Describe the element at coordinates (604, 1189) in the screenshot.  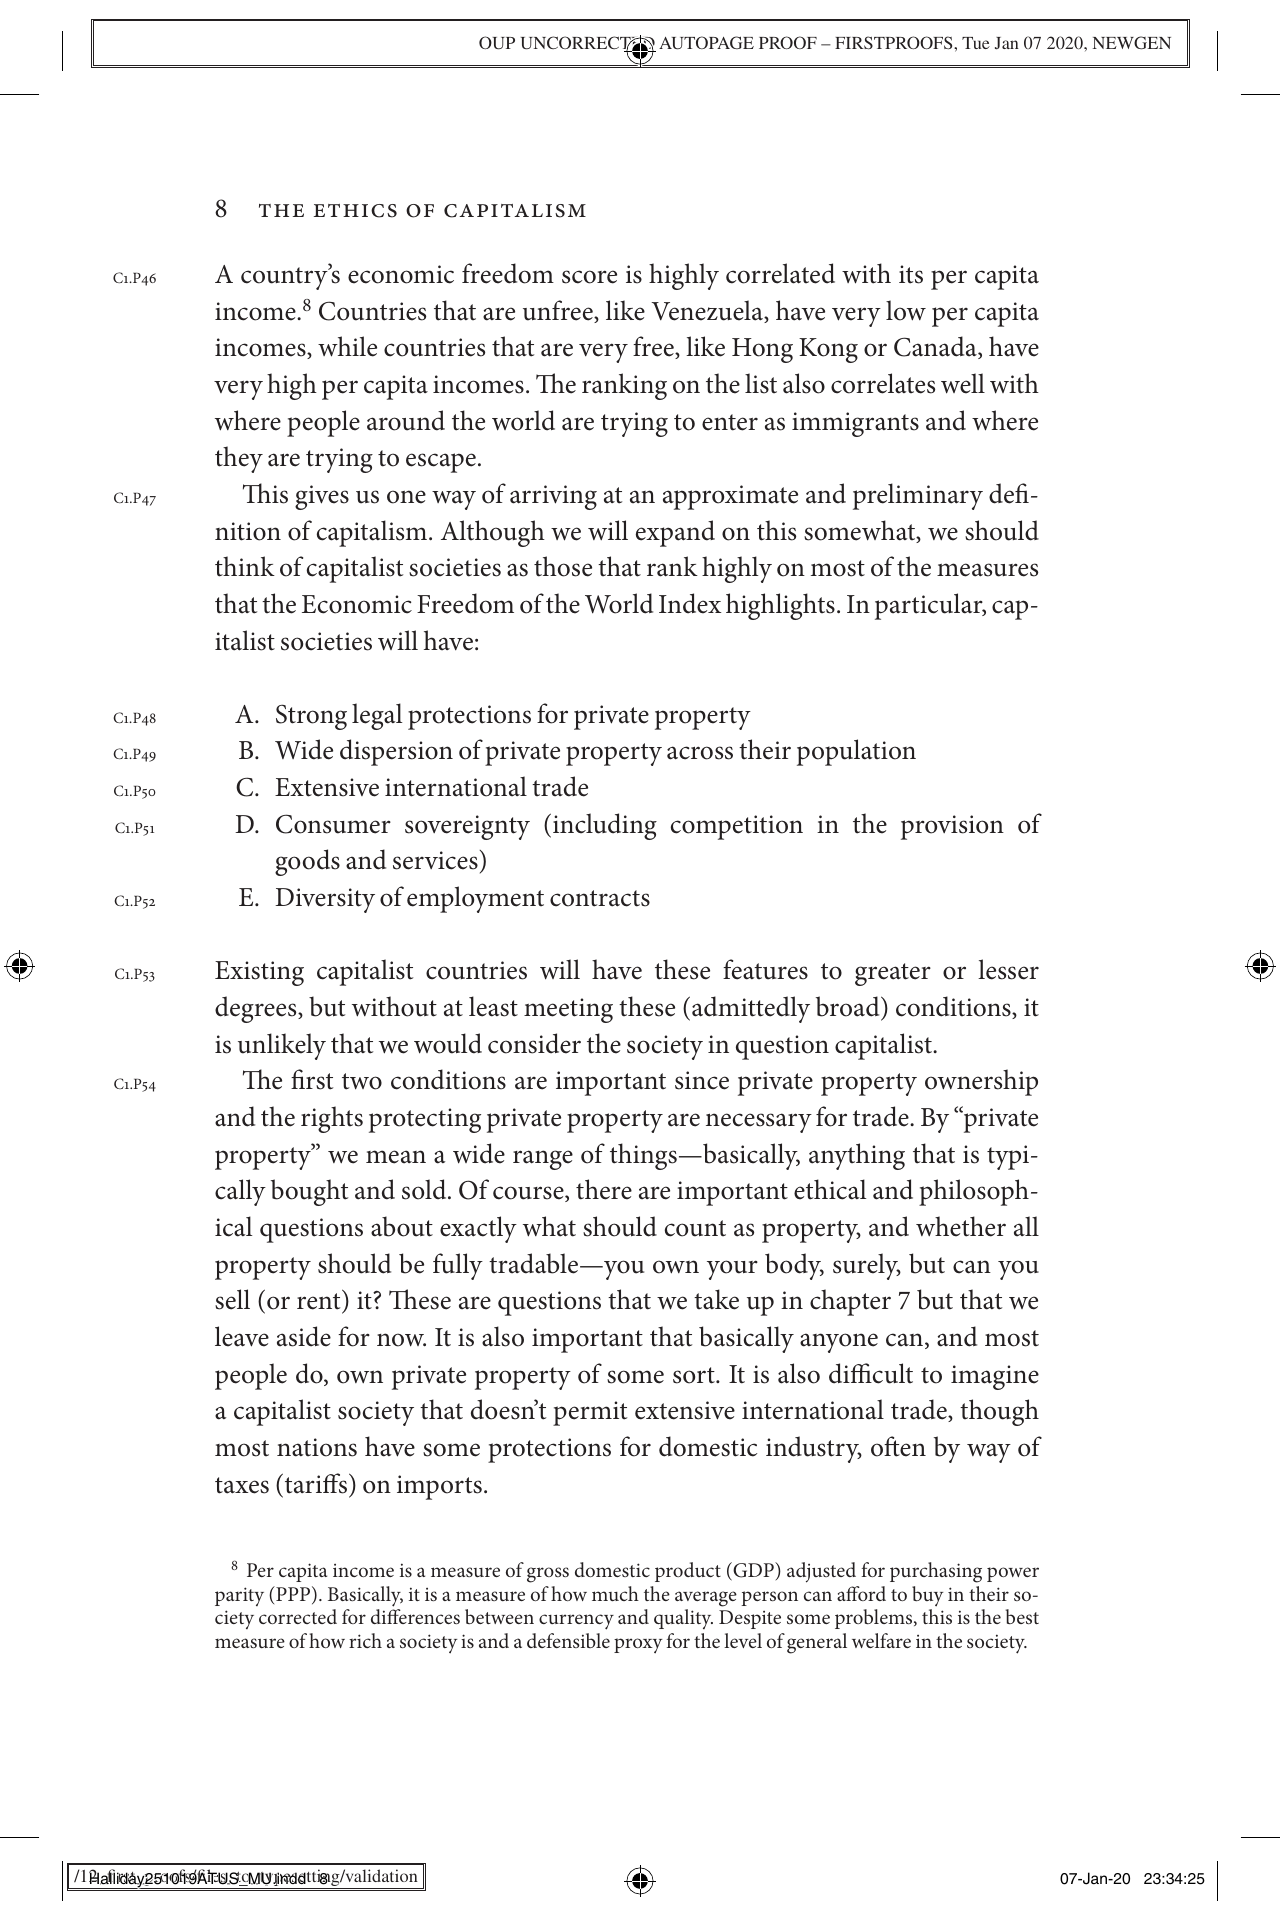
I see `there` at that location.
